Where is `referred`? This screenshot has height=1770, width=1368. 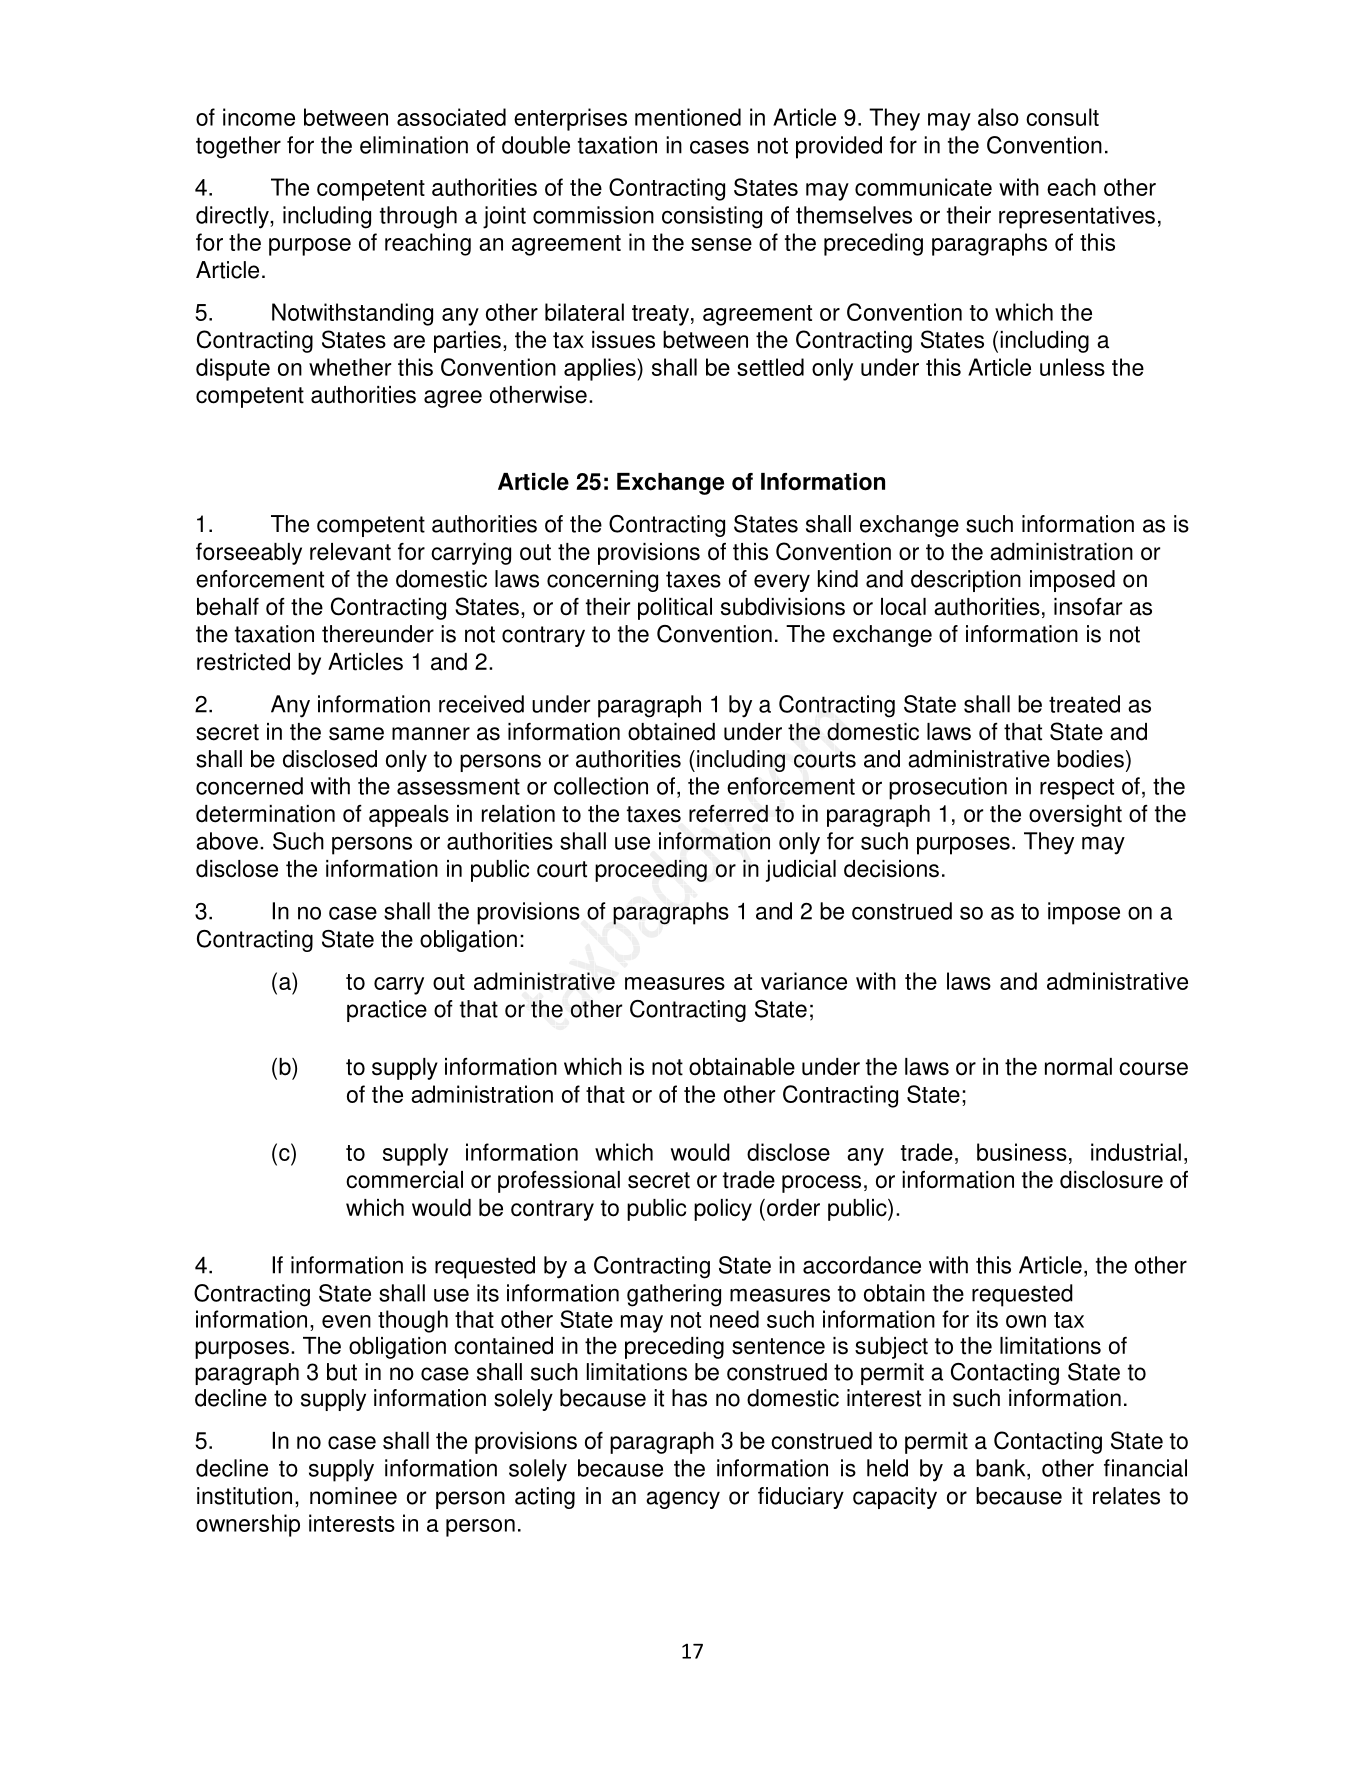
referred is located at coordinates (728, 814).
